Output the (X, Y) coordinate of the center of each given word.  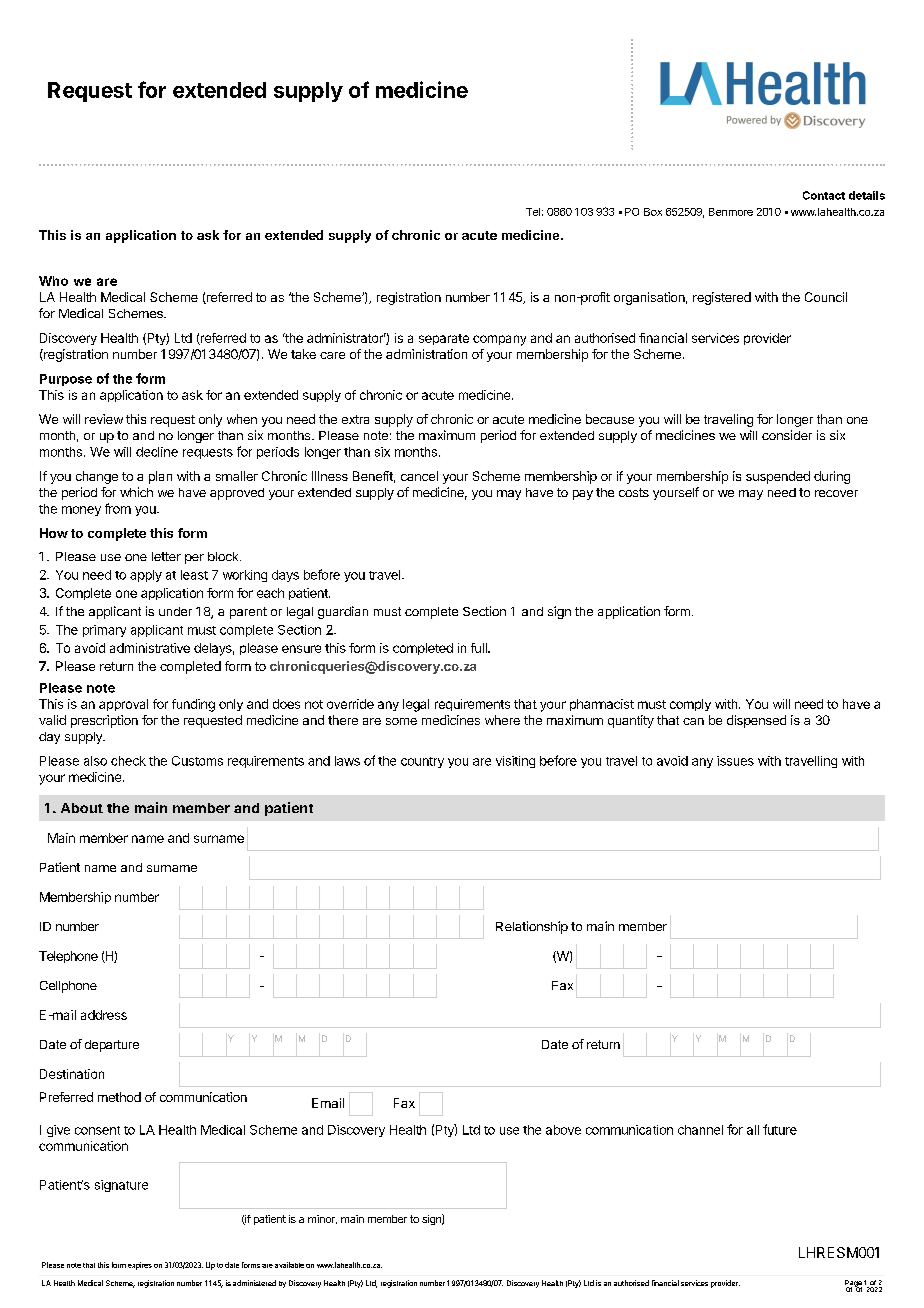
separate (444, 339)
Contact (824, 195)
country (422, 762)
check (128, 761)
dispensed (756, 721)
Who (53, 281)
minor (322, 1219)
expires (140, 1266)
